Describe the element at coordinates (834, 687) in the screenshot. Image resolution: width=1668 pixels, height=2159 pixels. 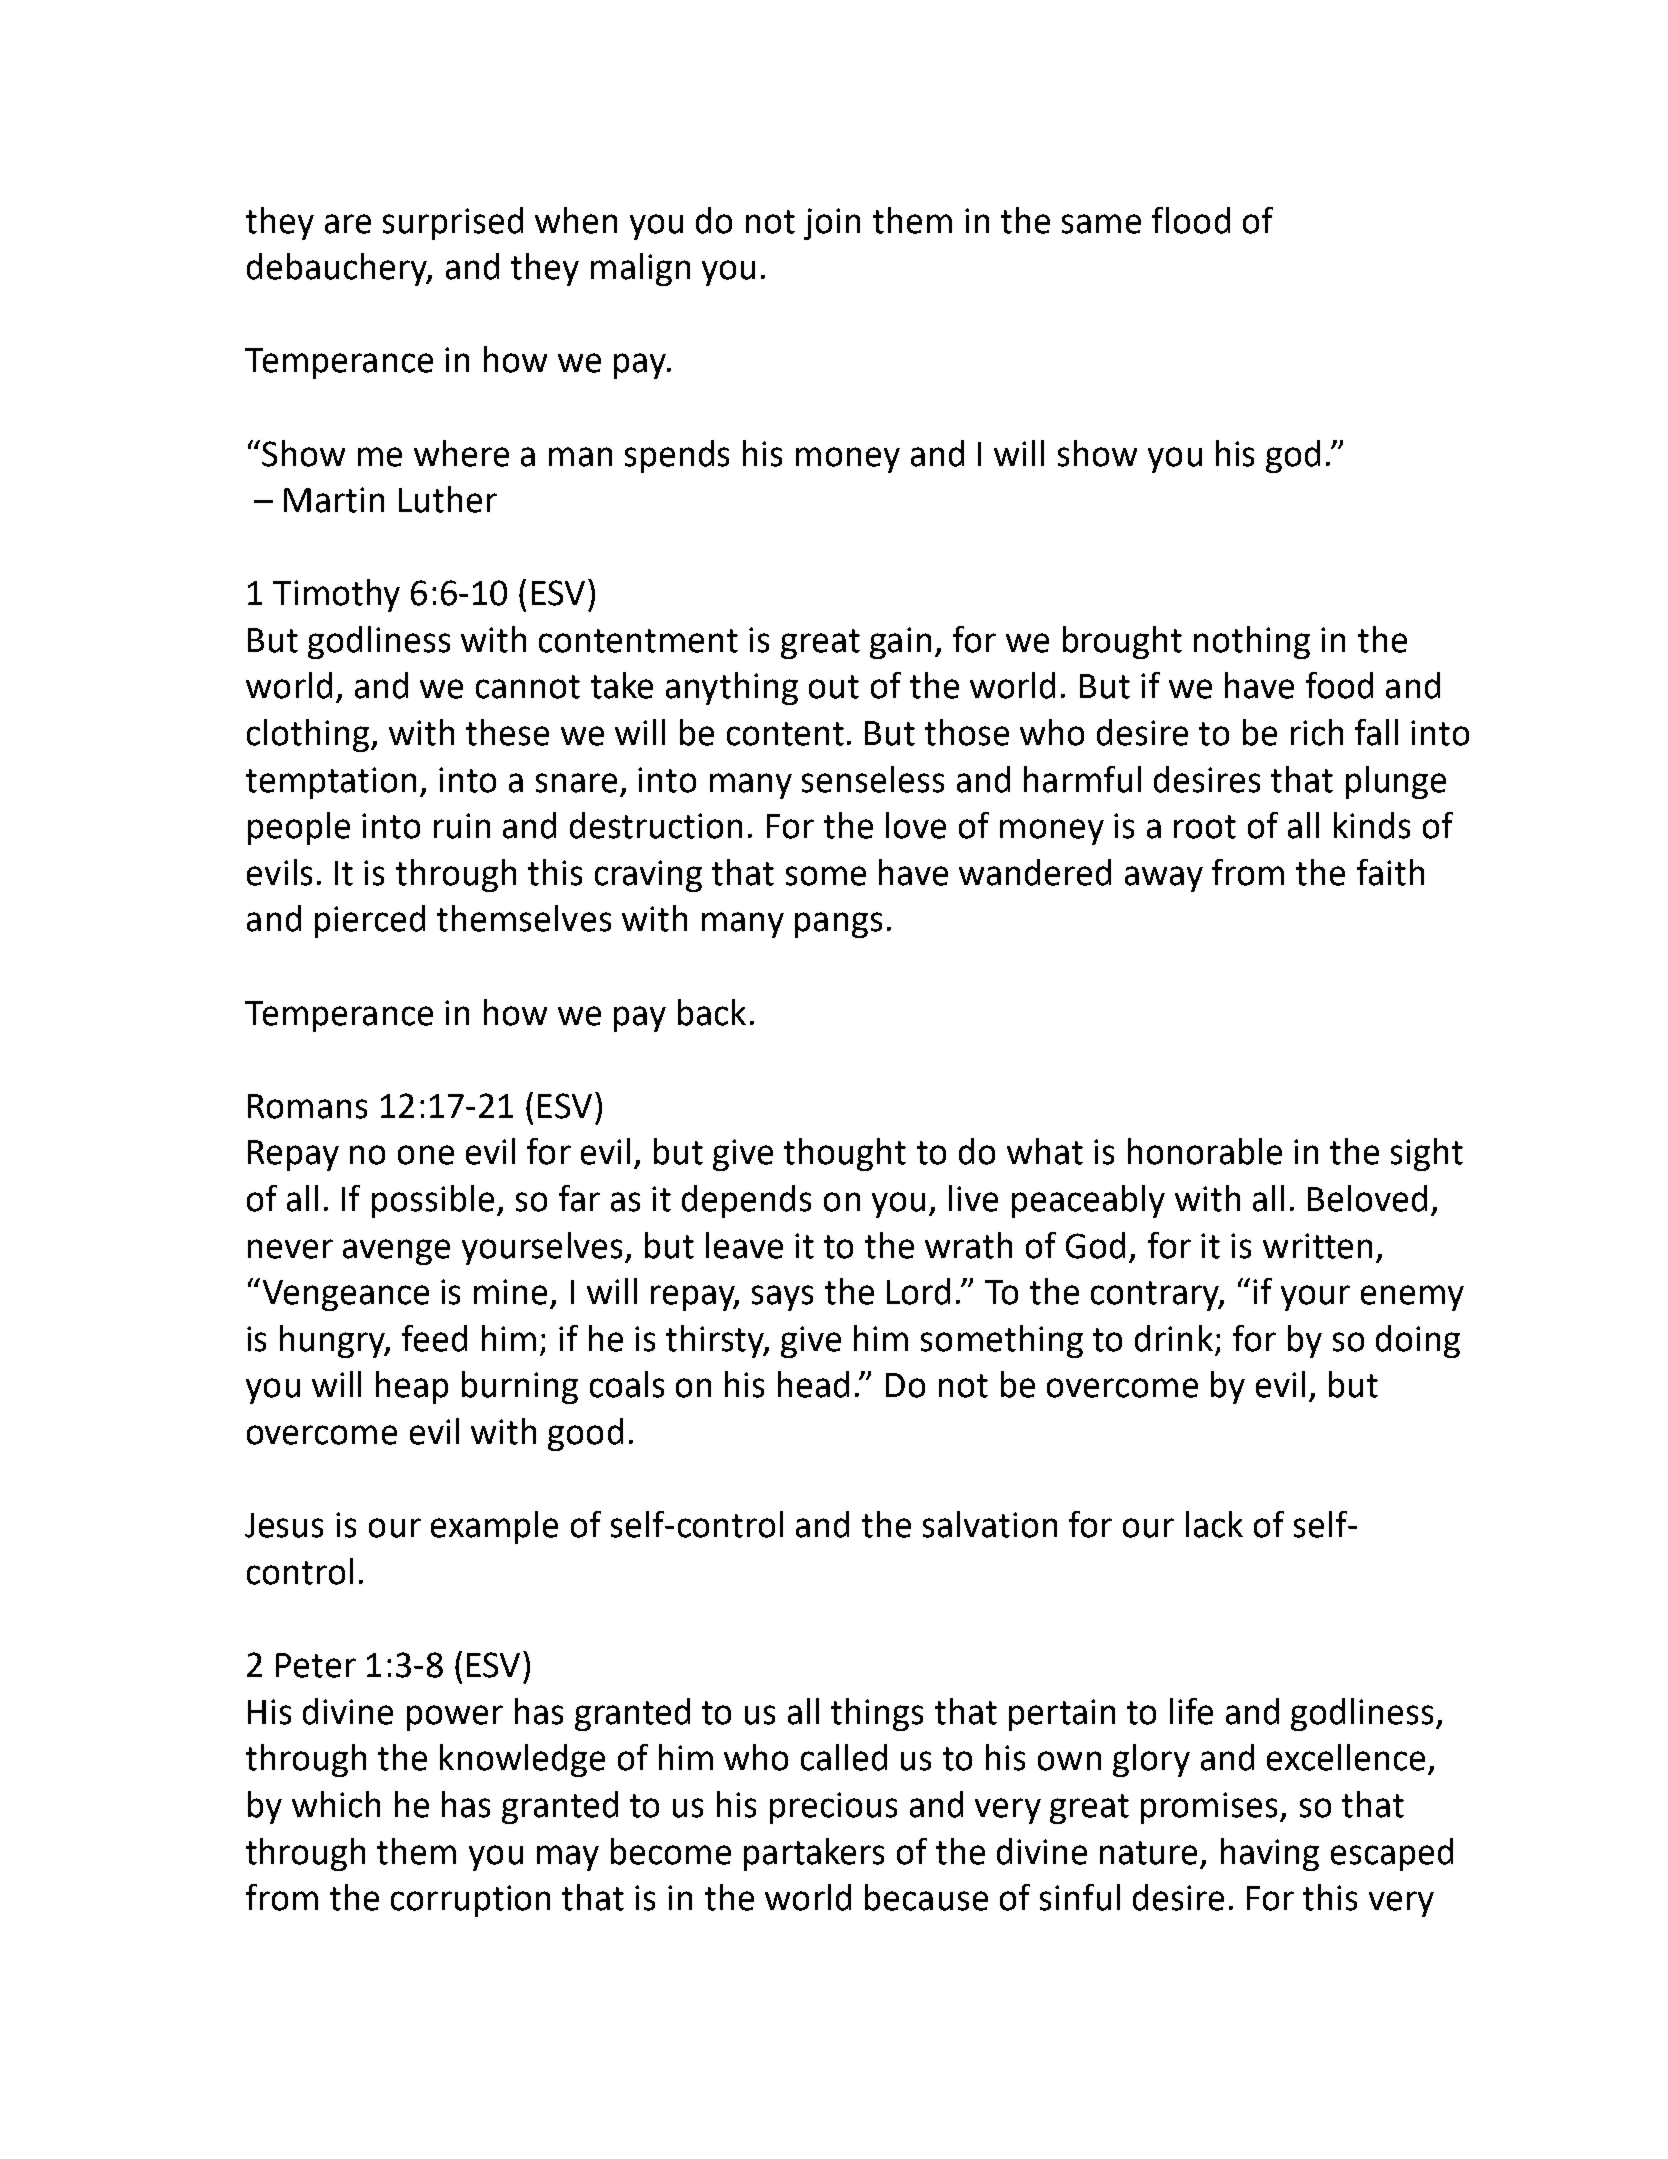
I see `out` at that location.
